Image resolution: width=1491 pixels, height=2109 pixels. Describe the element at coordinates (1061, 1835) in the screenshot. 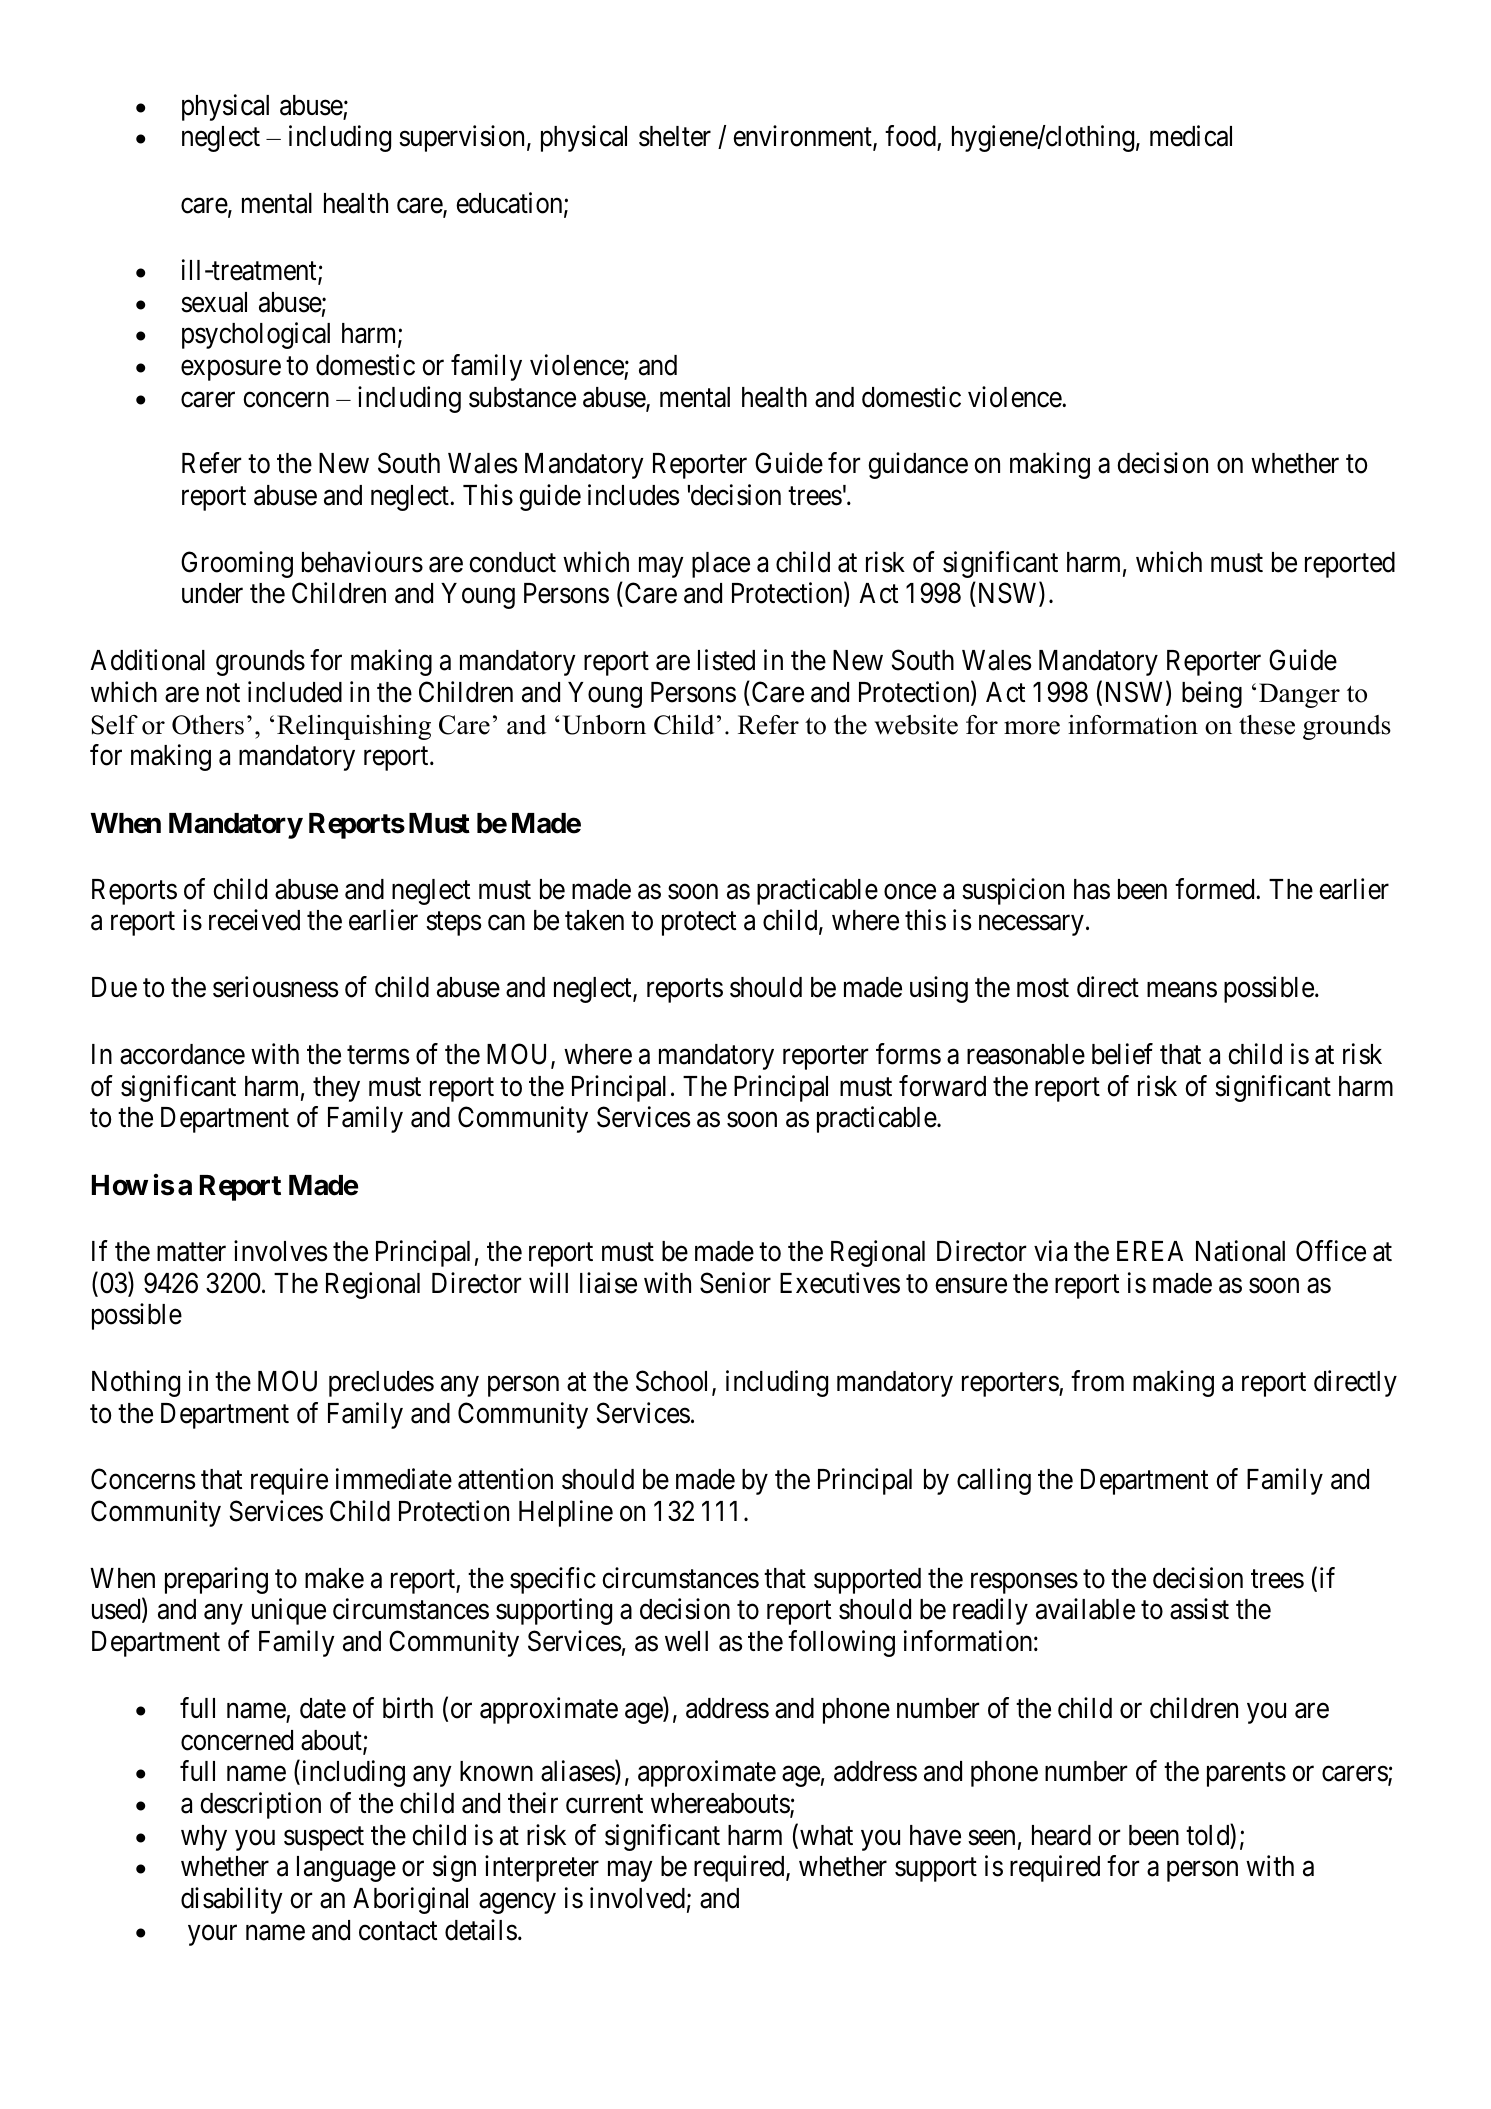

I see `heard` at that location.
